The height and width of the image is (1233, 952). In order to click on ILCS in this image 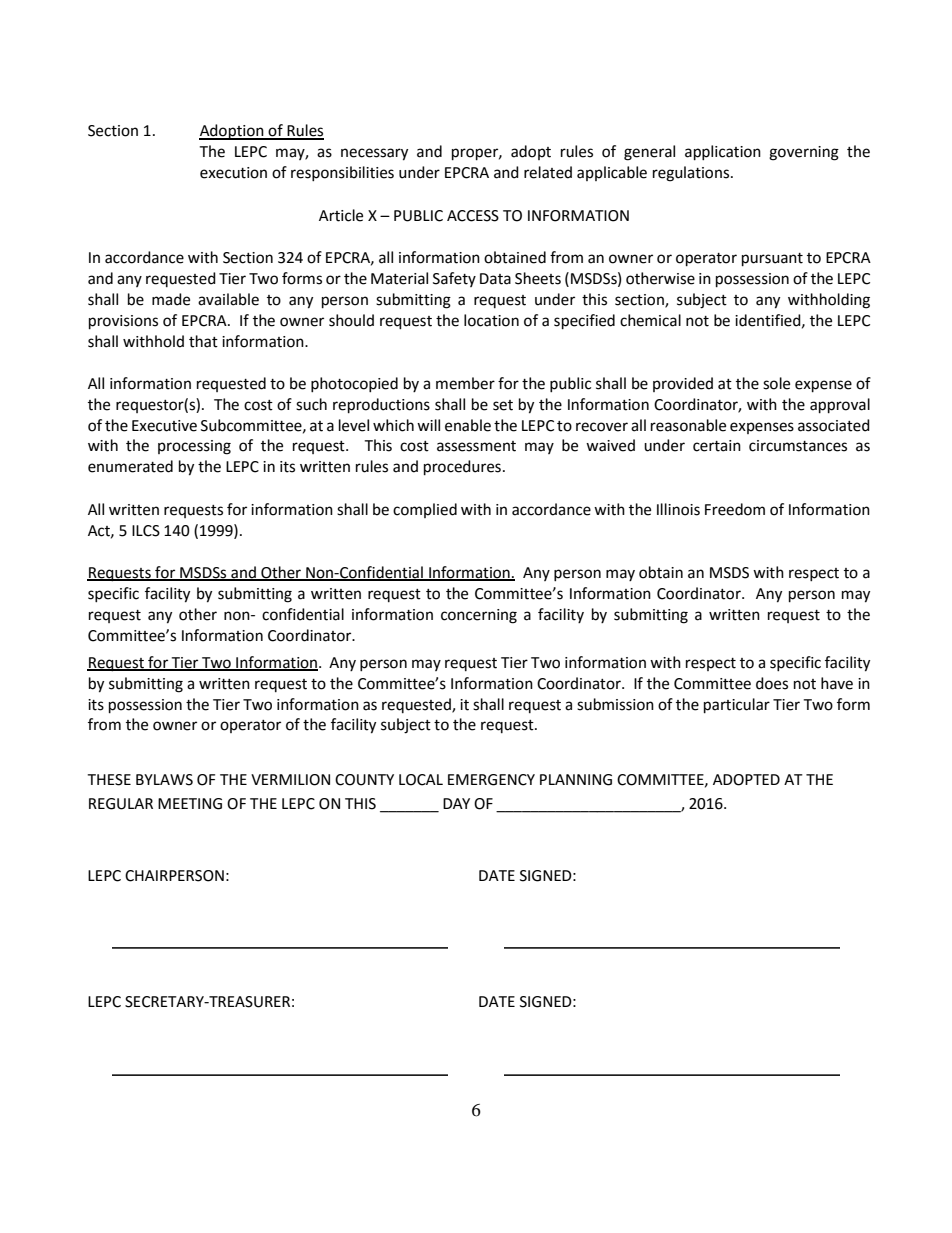, I will do `click(146, 531)`.
